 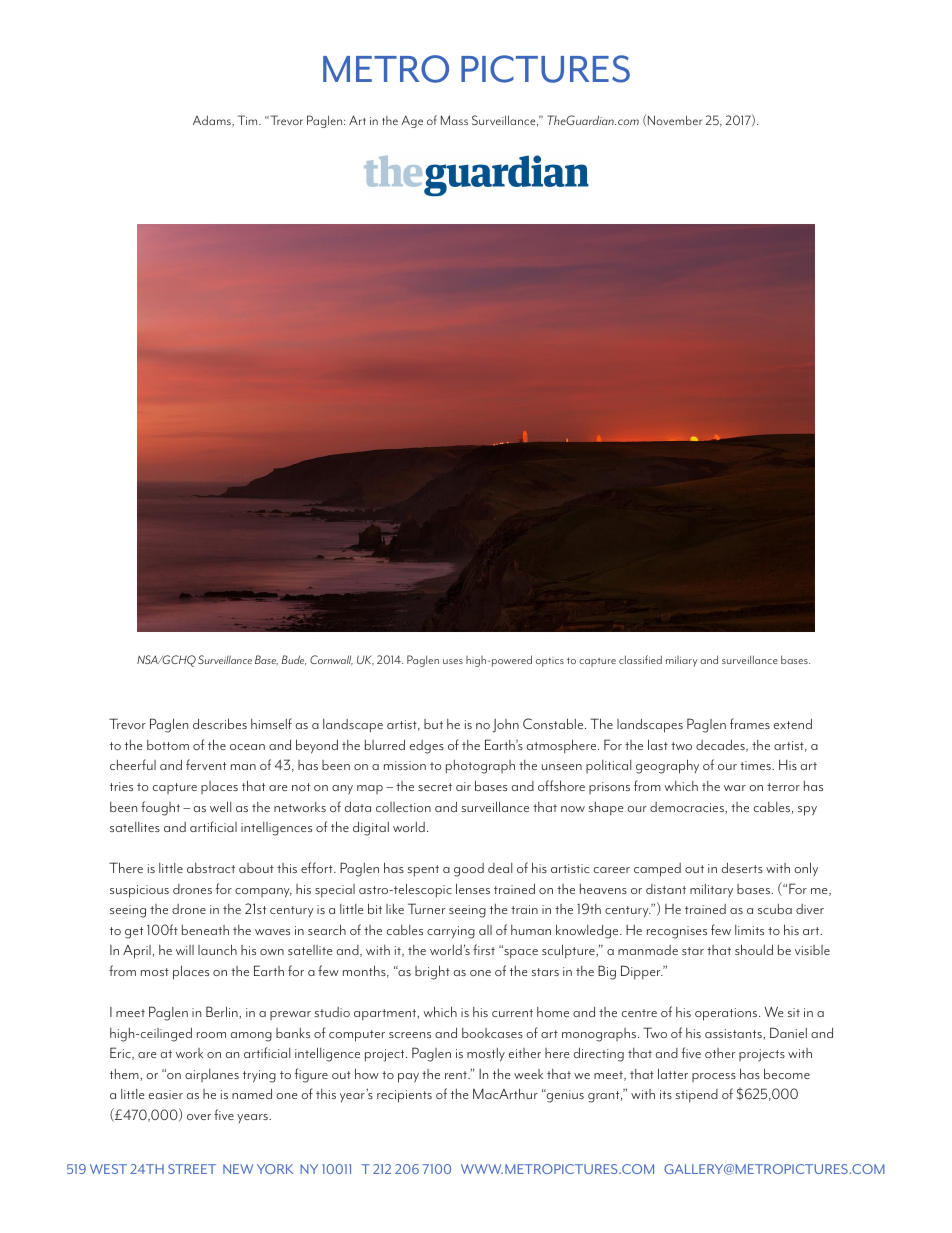 I want to click on November, so click(x=674, y=119).
